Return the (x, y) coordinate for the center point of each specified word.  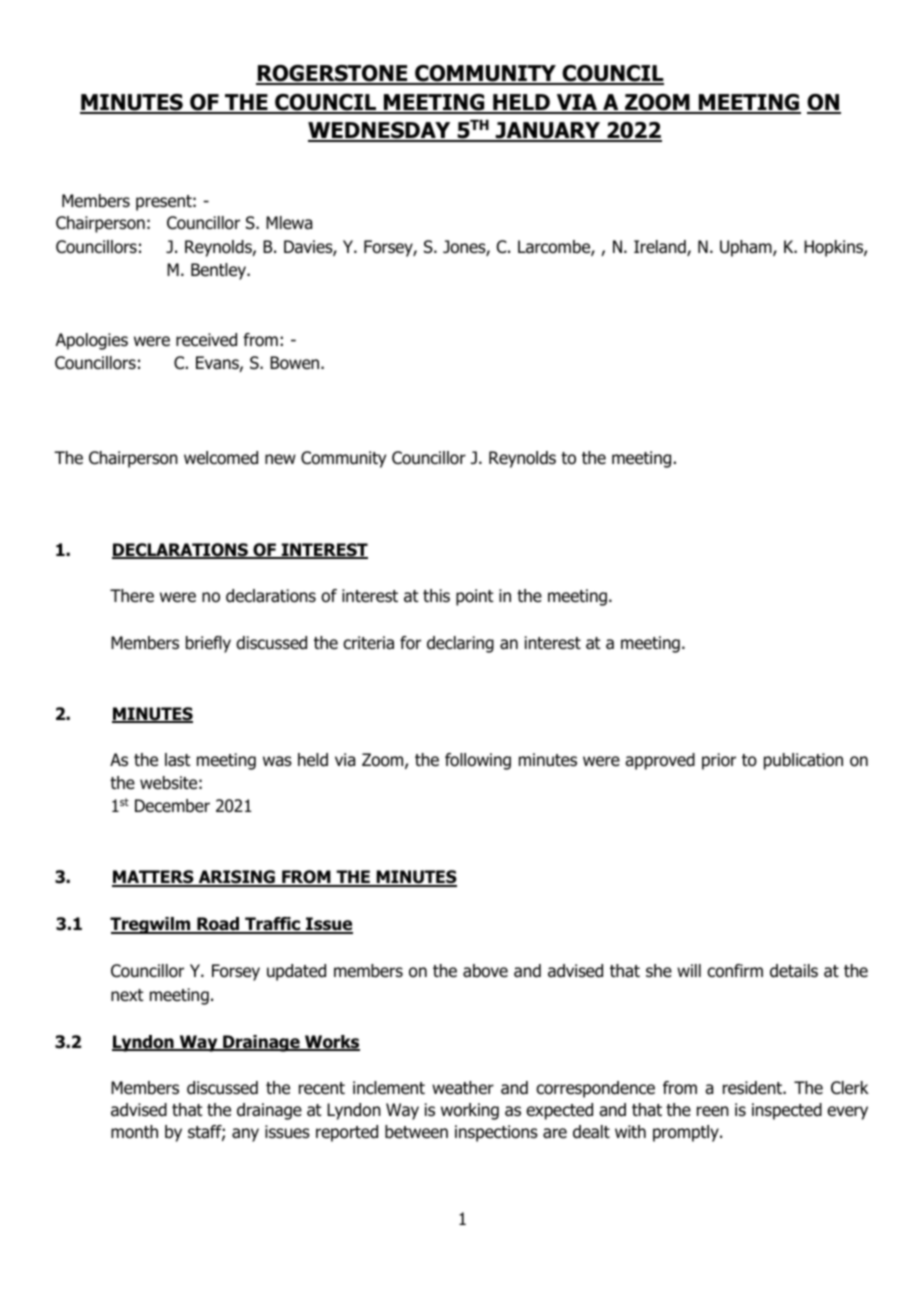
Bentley (219, 271)
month (134, 1132)
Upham (747, 248)
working (470, 1111)
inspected (787, 1111)
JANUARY (548, 132)
